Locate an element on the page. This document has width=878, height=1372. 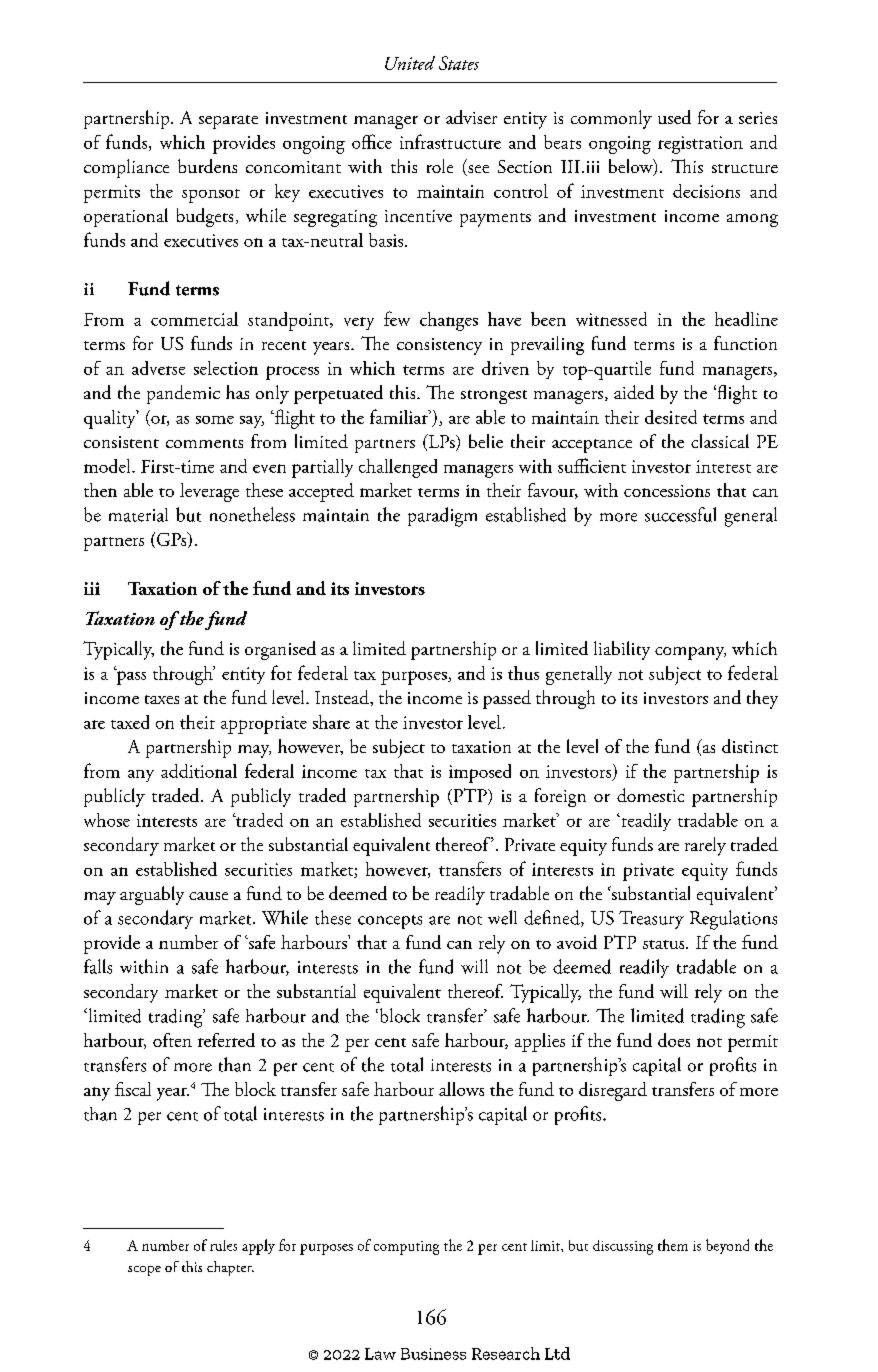
used is located at coordinates (674, 117).
